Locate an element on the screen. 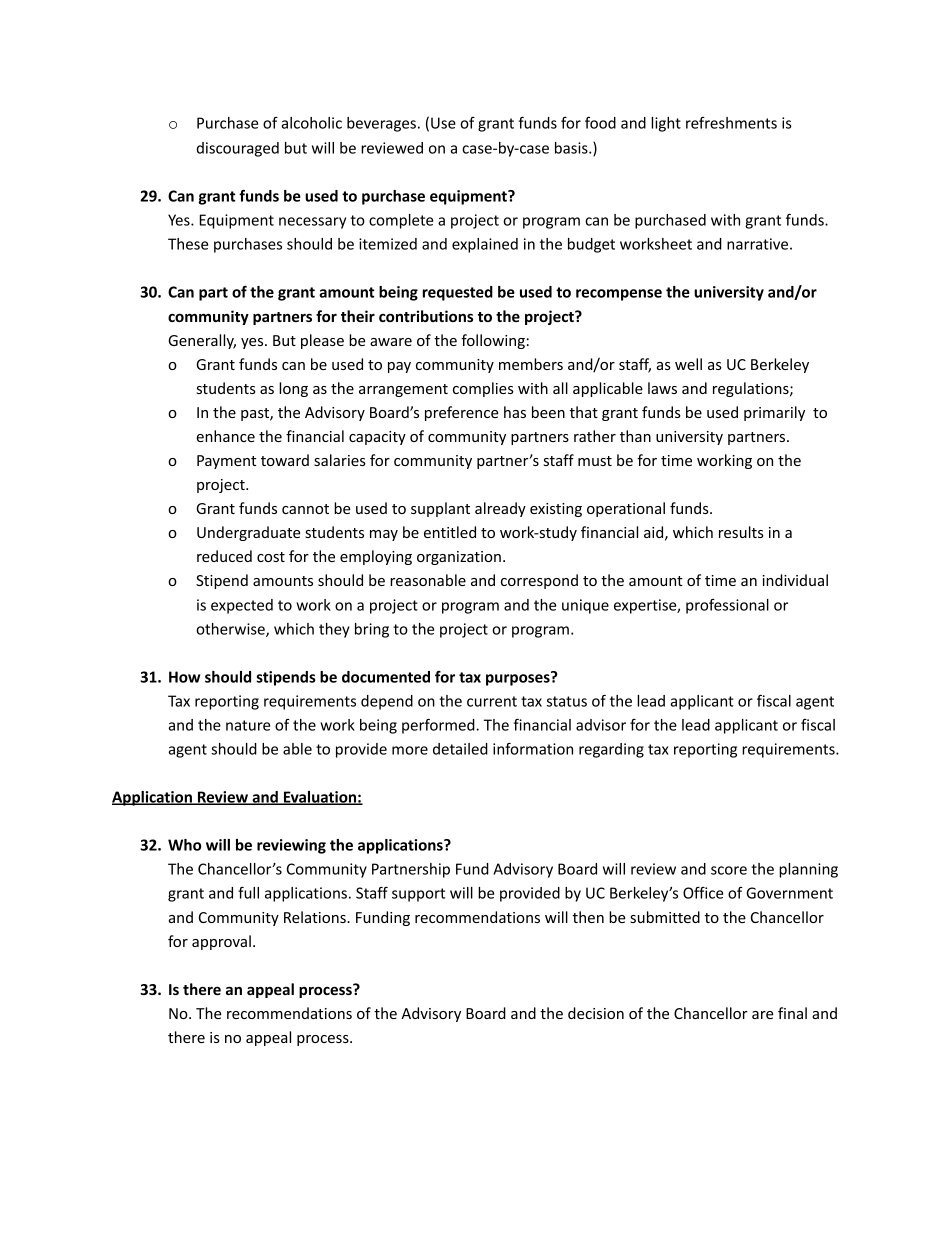 The image size is (952, 1233). primarily is located at coordinates (774, 413).
